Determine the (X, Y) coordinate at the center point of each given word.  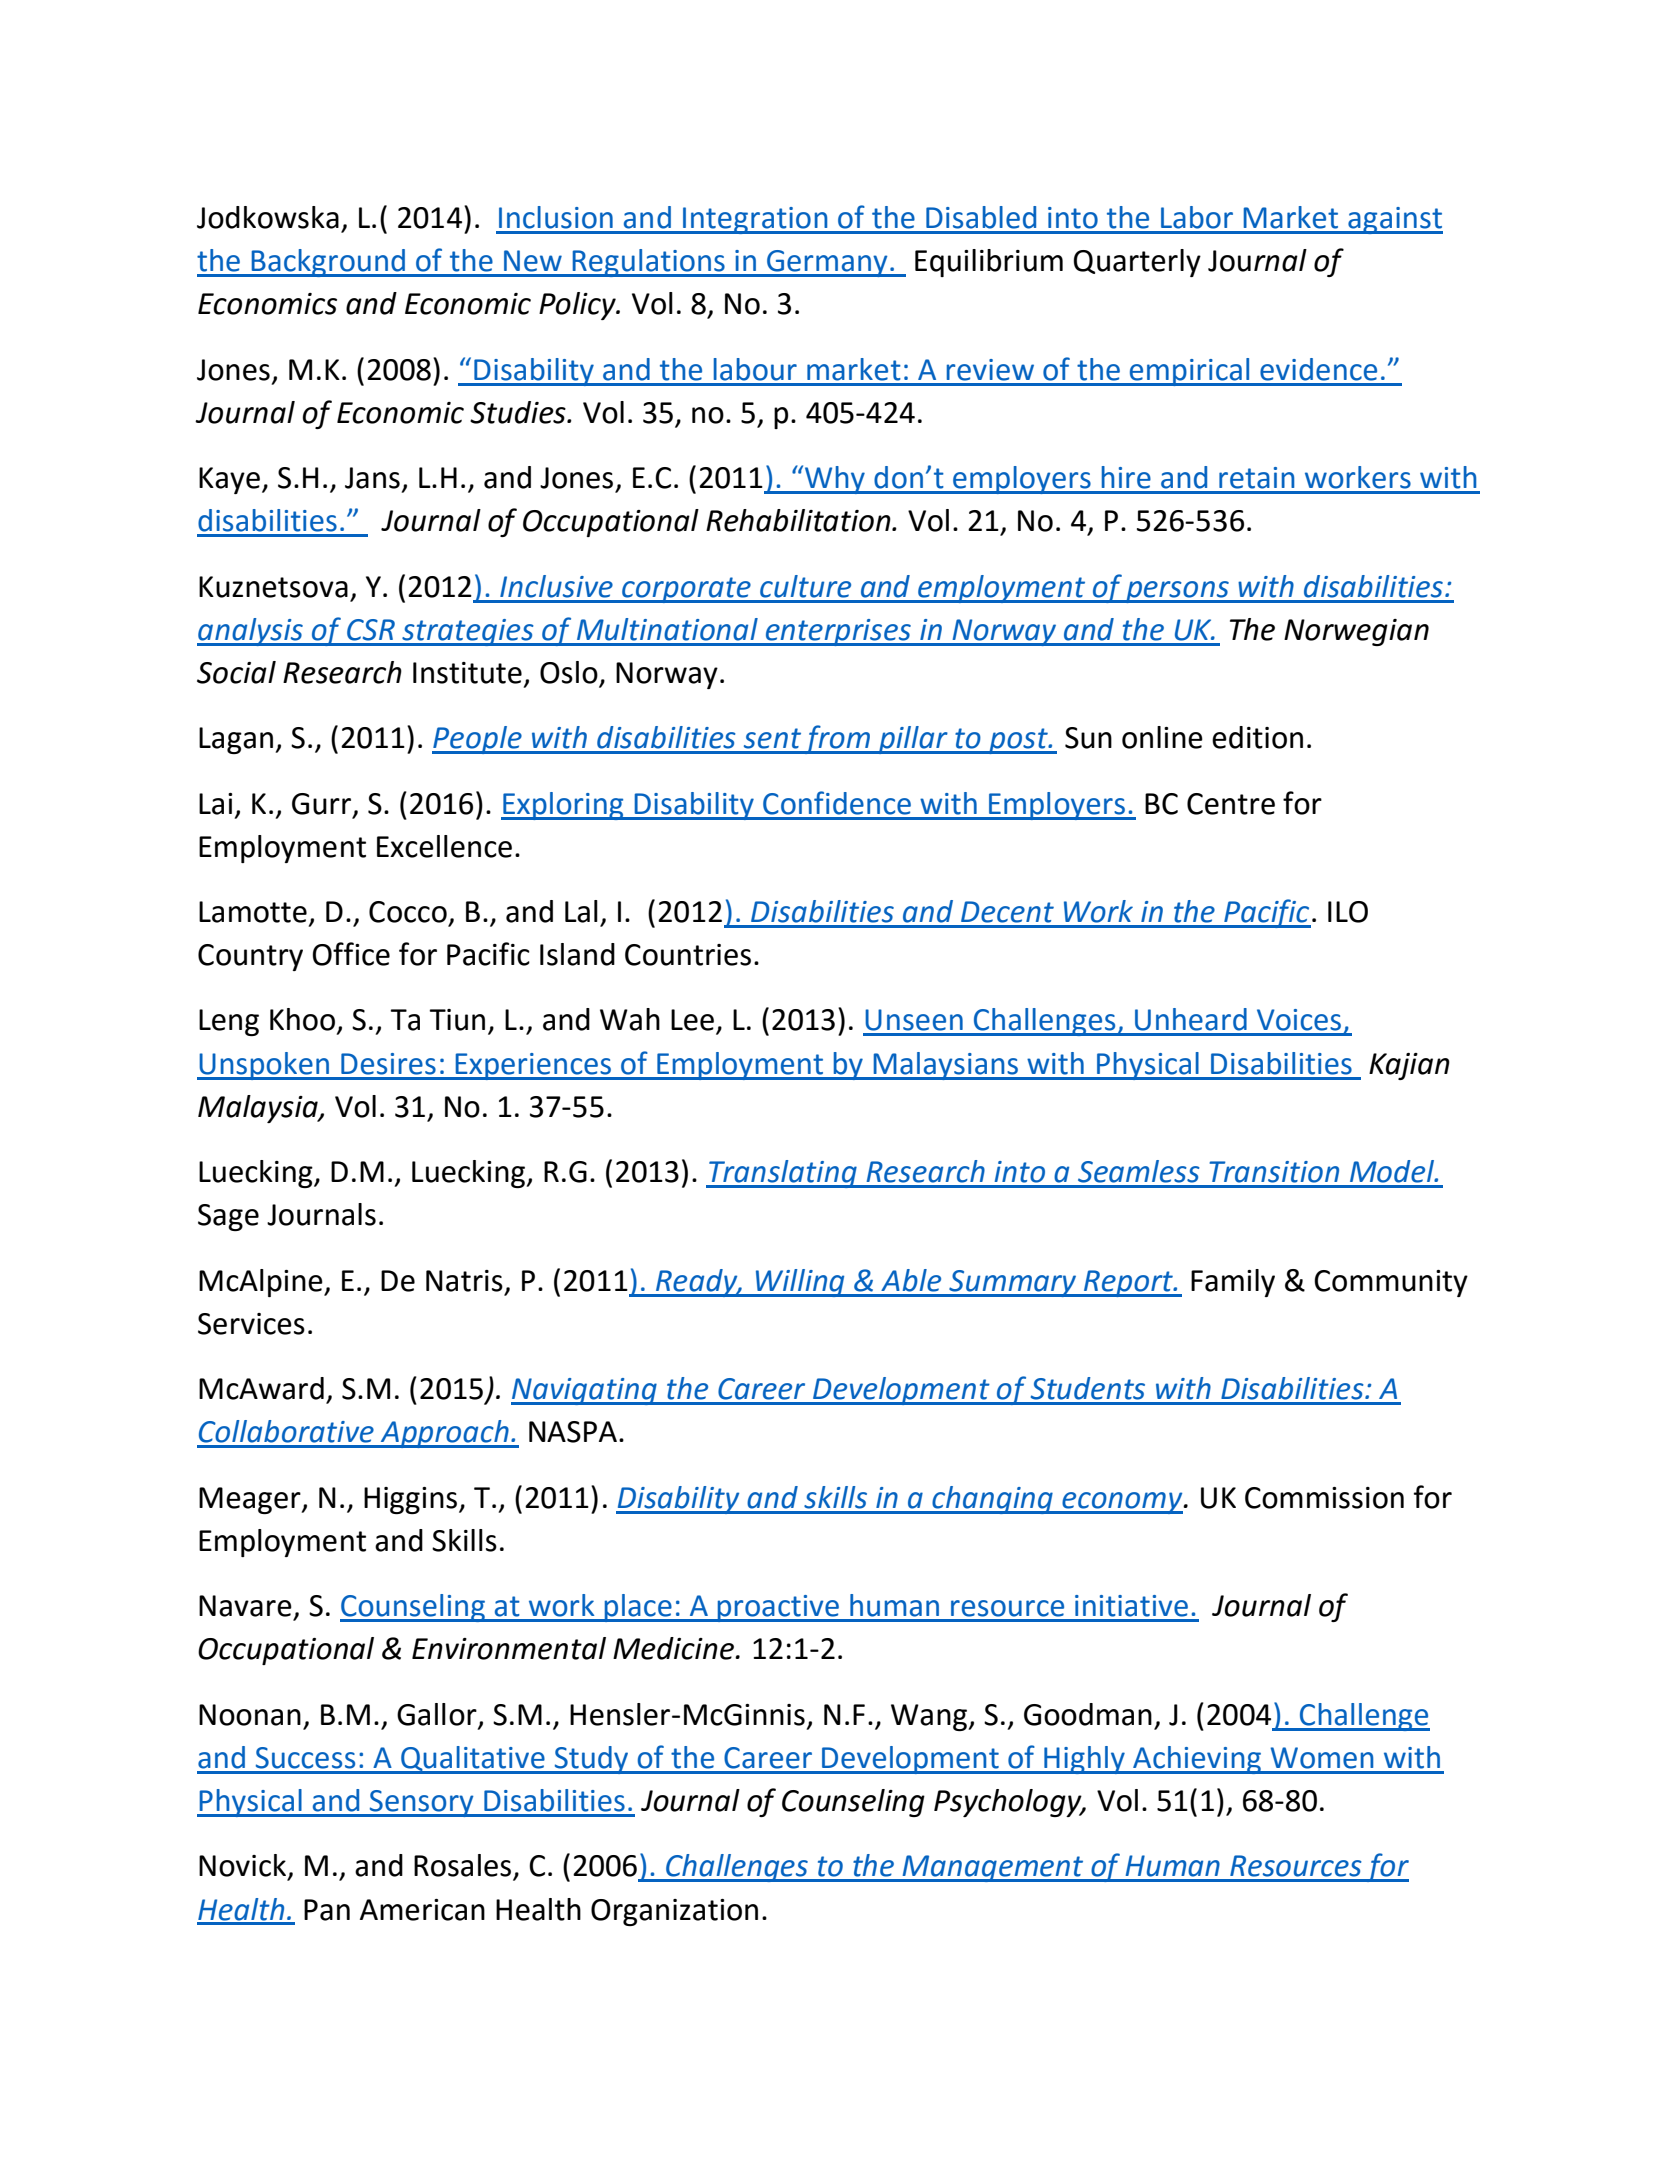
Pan (327, 1910)
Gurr (323, 805)
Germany (827, 263)
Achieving (1197, 1760)
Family (1233, 1283)
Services (251, 1324)
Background (328, 263)
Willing (800, 1283)
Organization (674, 1912)
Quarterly (1137, 263)
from (837, 739)
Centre (1231, 804)
